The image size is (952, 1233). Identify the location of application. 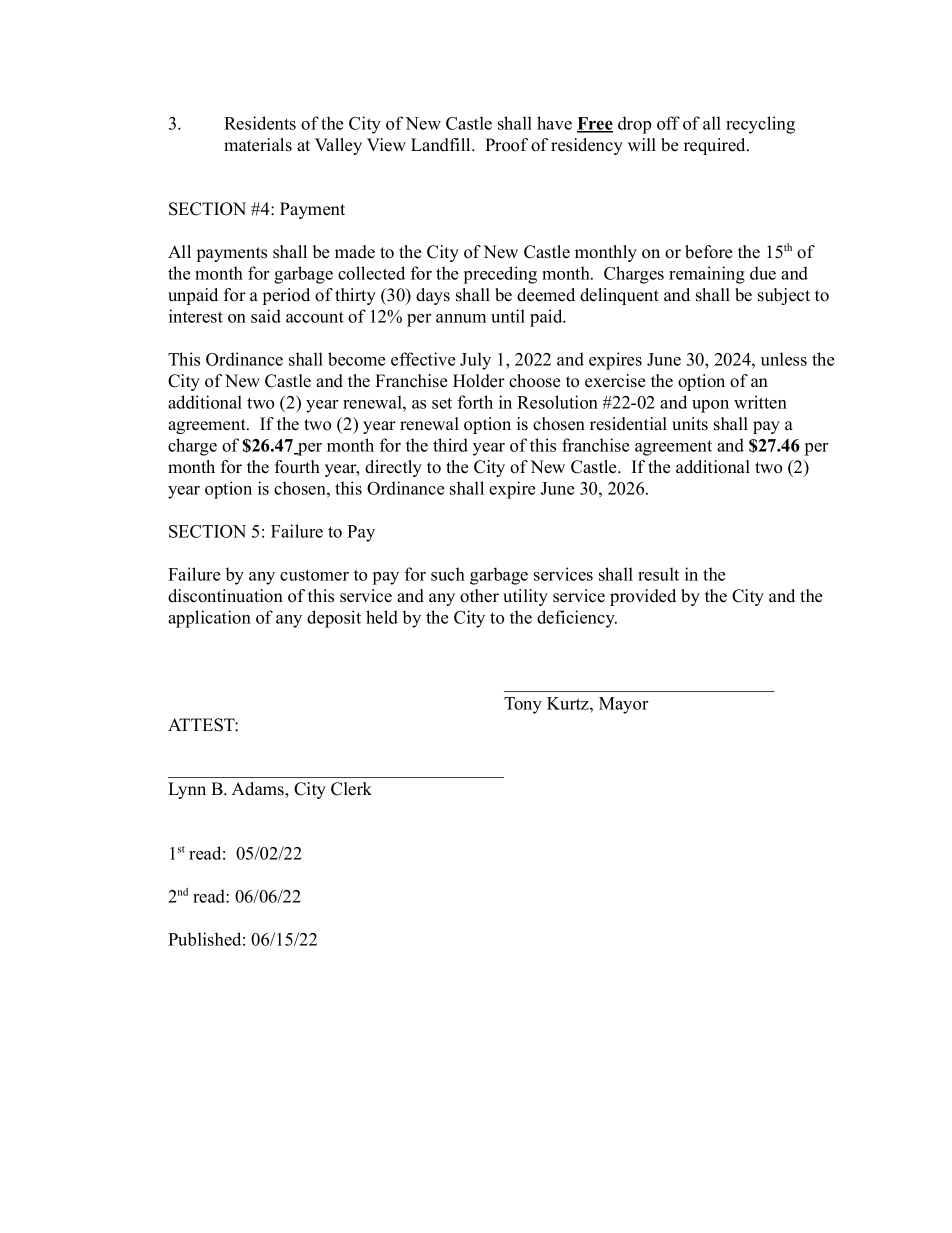
(209, 619).
